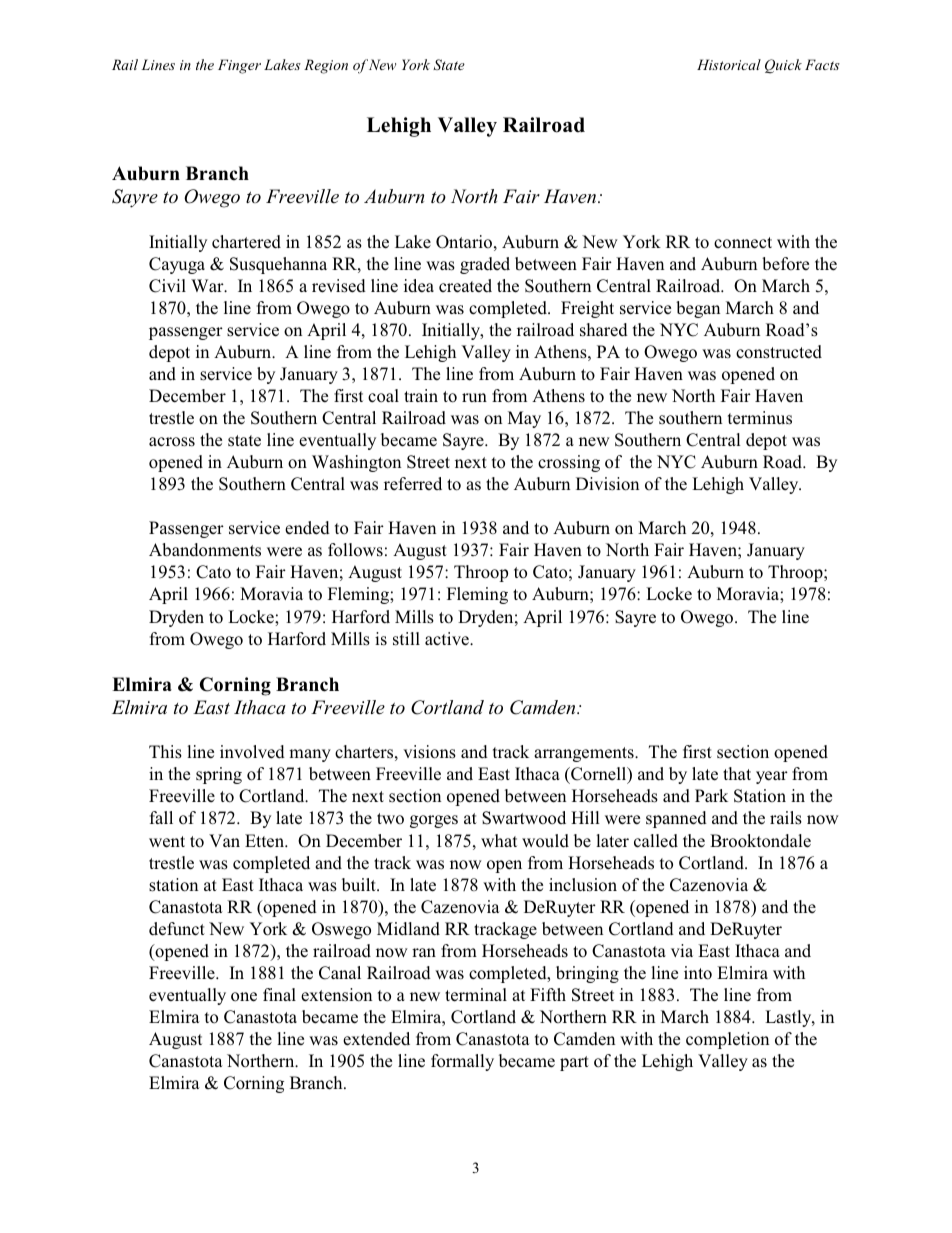 The width and height of the screenshot is (952, 1233). I want to click on that, so click(737, 773).
